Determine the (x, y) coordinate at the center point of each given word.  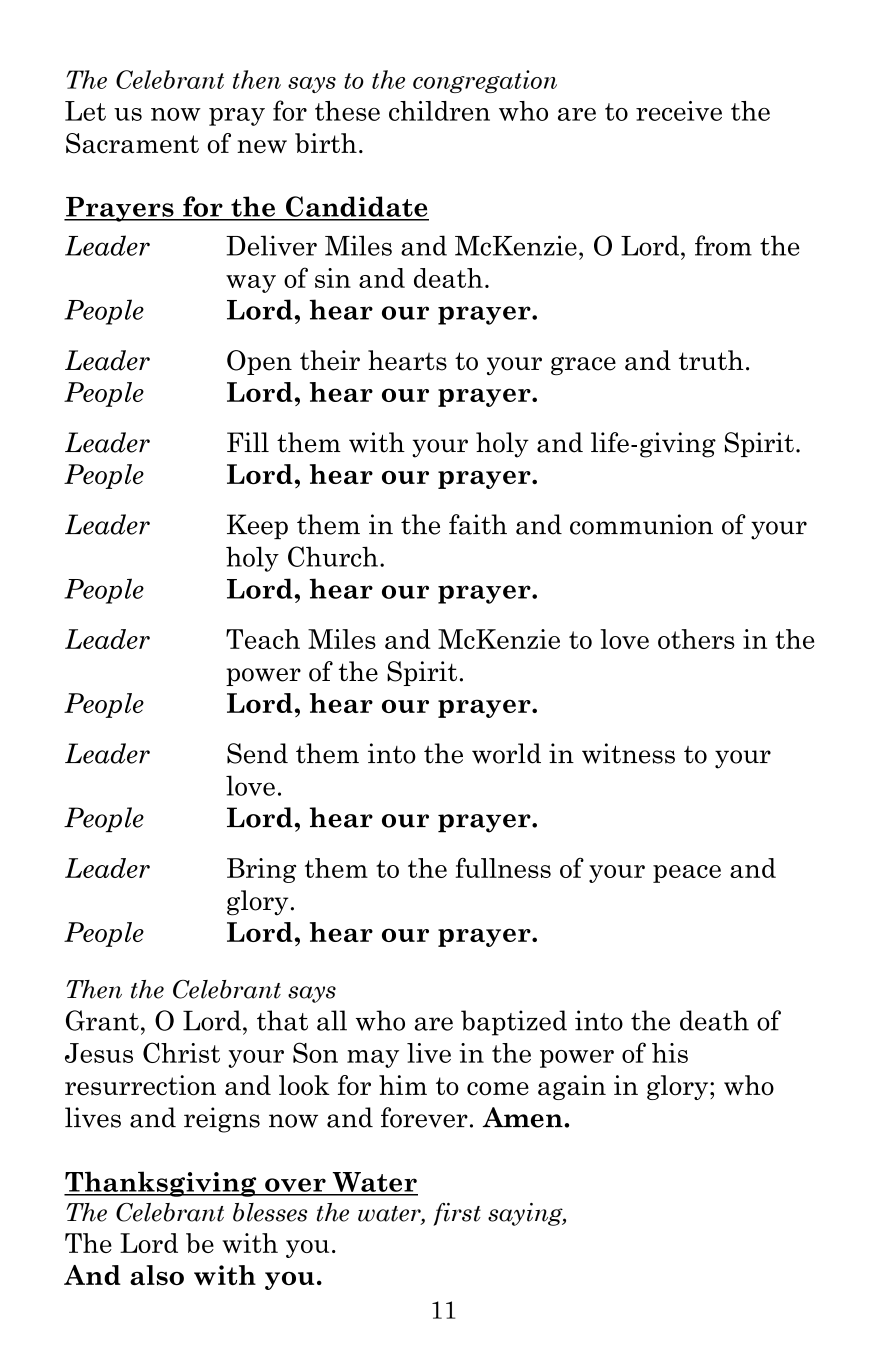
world (506, 753)
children (439, 111)
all (332, 1020)
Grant (102, 1020)
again (572, 1087)
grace (583, 366)
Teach (263, 639)
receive (679, 111)
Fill (248, 442)
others (696, 639)
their (330, 360)
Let (85, 111)
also (157, 1275)
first (457, 1214)
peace (687, 874)
